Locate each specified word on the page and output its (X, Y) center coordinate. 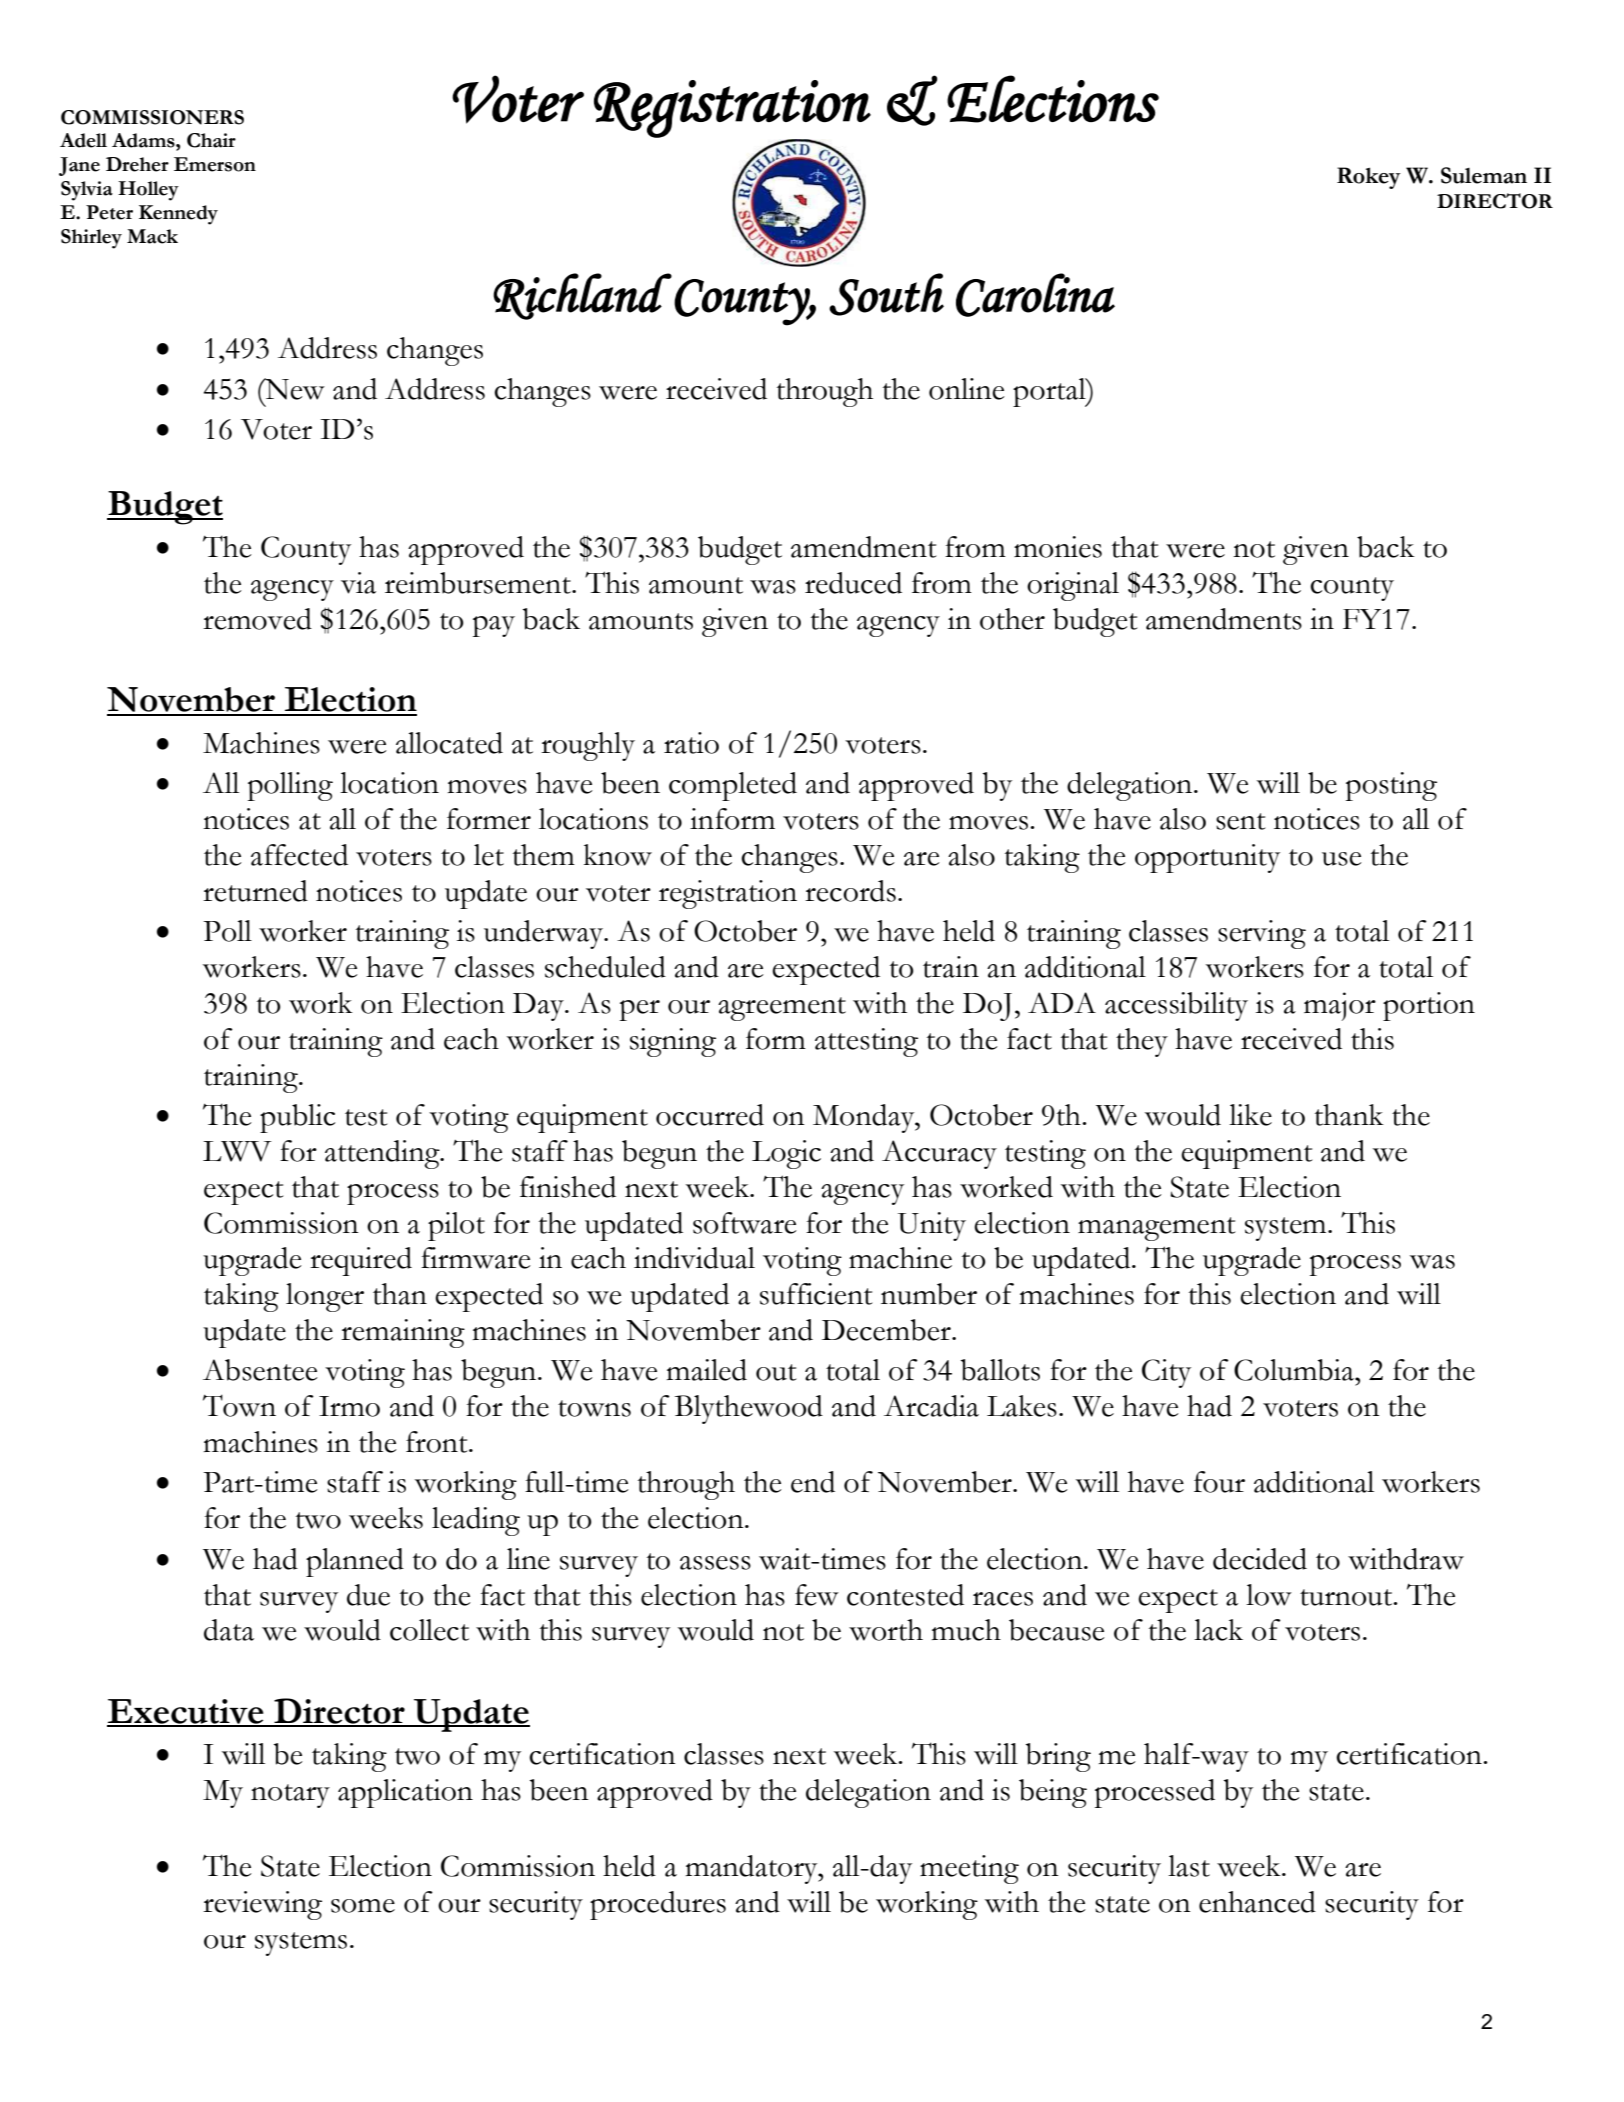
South (886, 294)
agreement (782, 1009)
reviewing (262, 1905)
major (1340, 1006)
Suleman (1484, 175)
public (297, 1118)
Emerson (215, 164)
